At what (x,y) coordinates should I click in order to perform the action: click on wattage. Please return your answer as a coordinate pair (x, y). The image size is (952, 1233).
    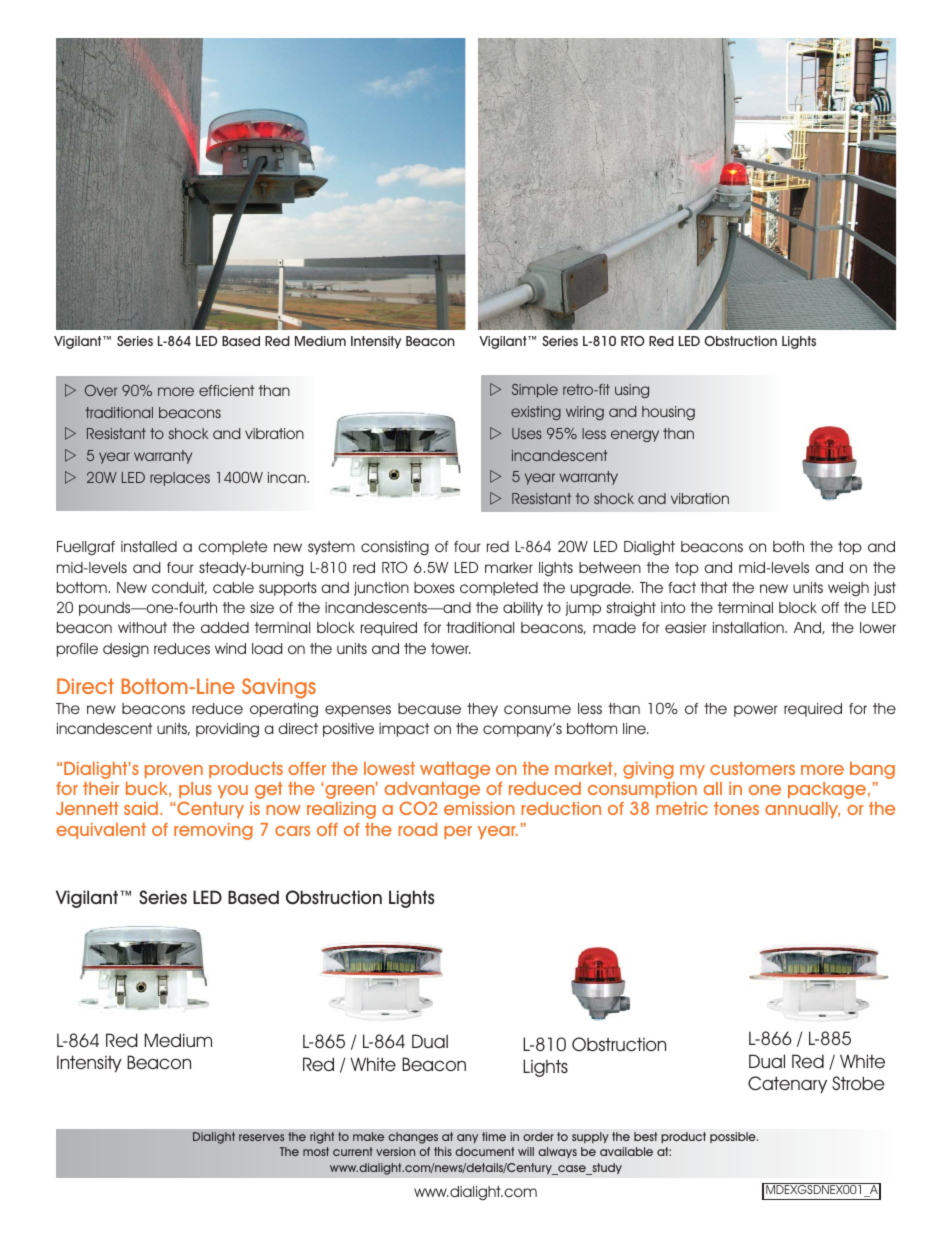
    Looking at the image, I should click on (455, 770).
